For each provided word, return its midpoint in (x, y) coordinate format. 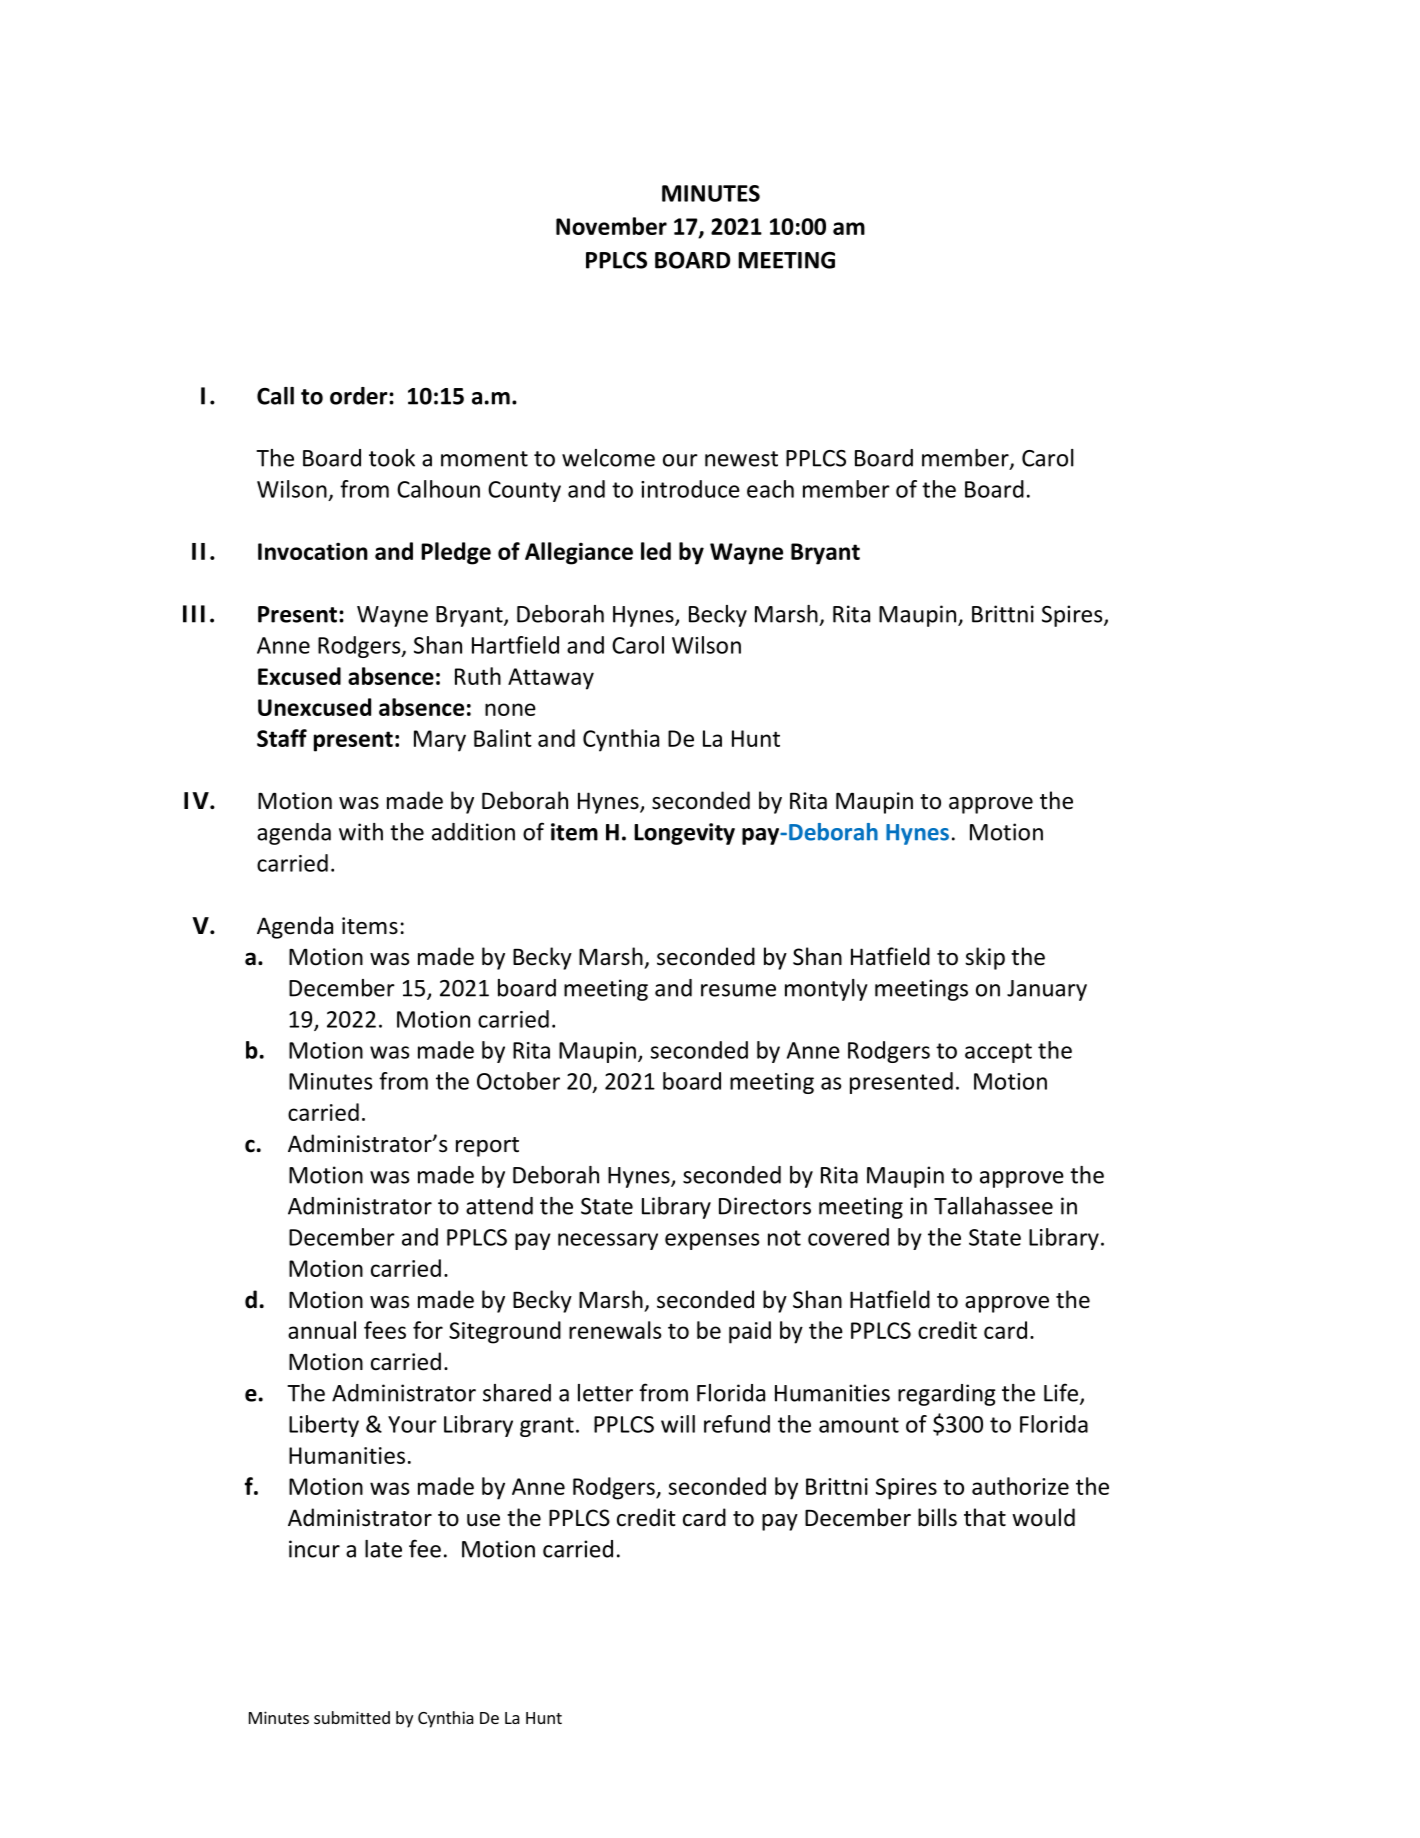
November (611, 226)
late (383, 1549)
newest (741, 459)
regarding (947, 1395)
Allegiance (579, 553)
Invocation (313, 551)
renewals (615, 1330)
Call (275, 396)
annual (322, 1330)
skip (985, 958)
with (361, 832)
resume (738, 990)
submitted (352, 1717)
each (770, 489)
